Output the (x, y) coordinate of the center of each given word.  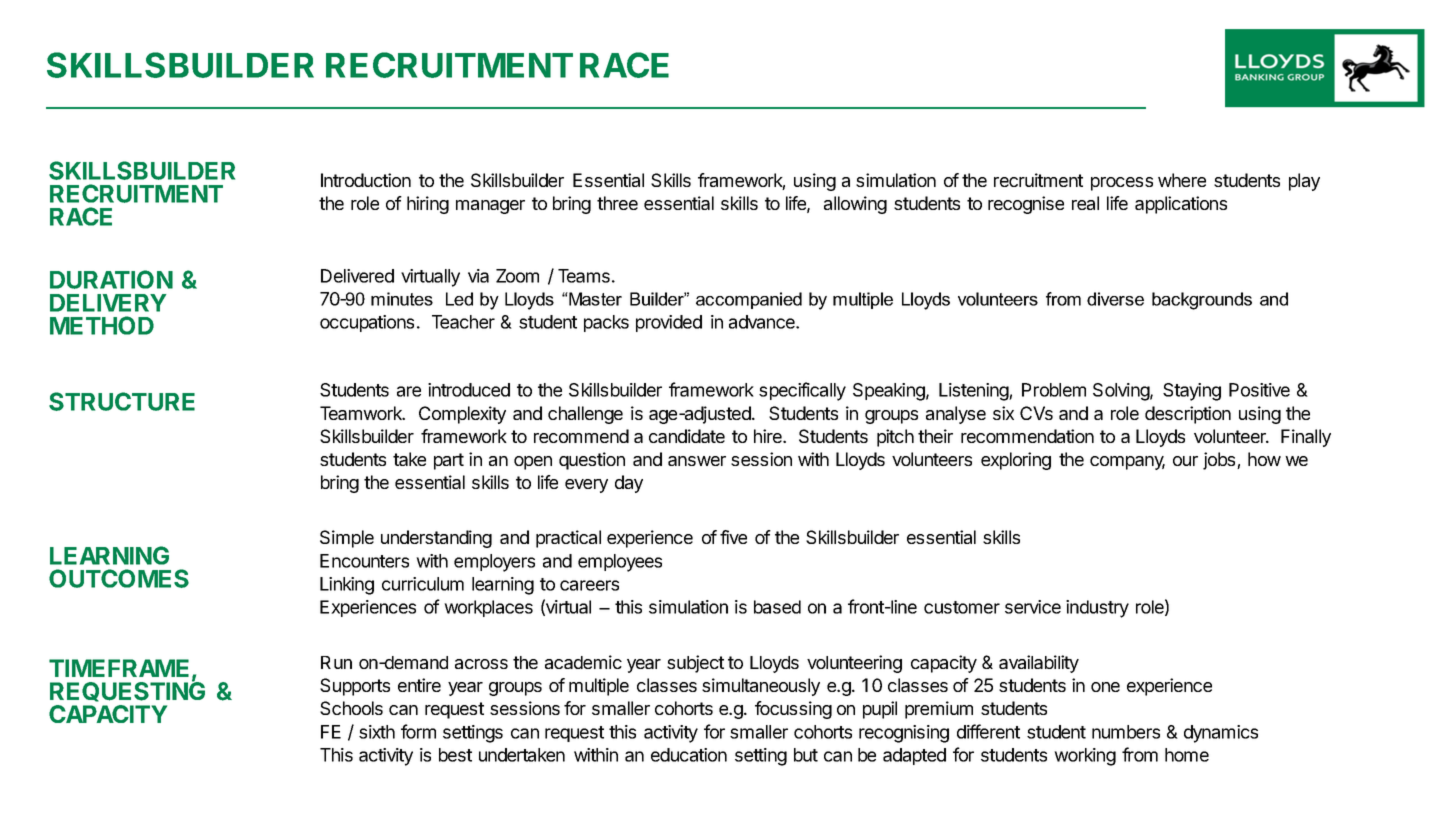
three (617, 203)
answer (697, 461)
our (1185, 461)
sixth (377, 732)
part (449, 461)
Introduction (366, 180)
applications (1181, 205)
